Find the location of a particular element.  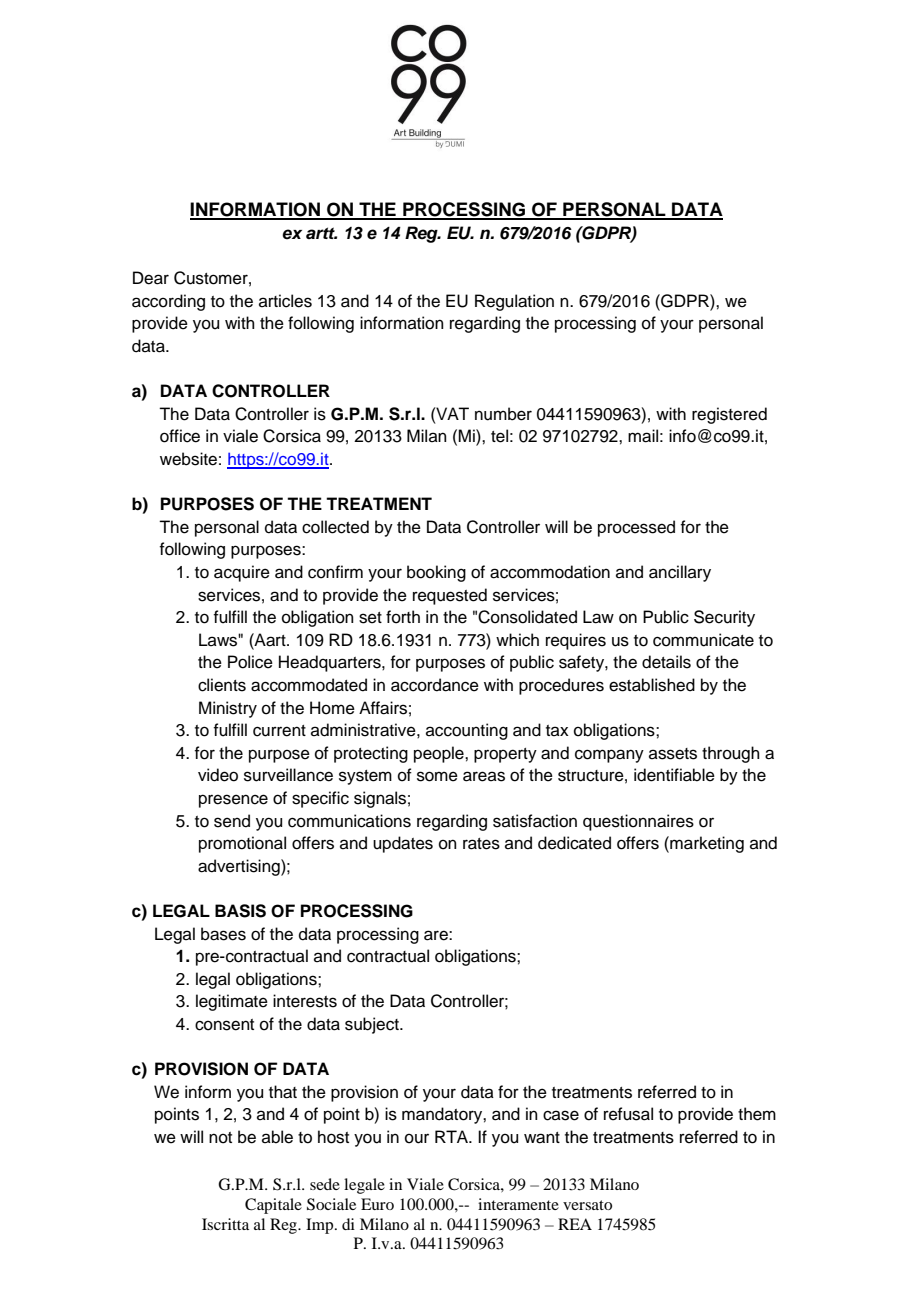

acquire is located at coordinates (242, 573).
